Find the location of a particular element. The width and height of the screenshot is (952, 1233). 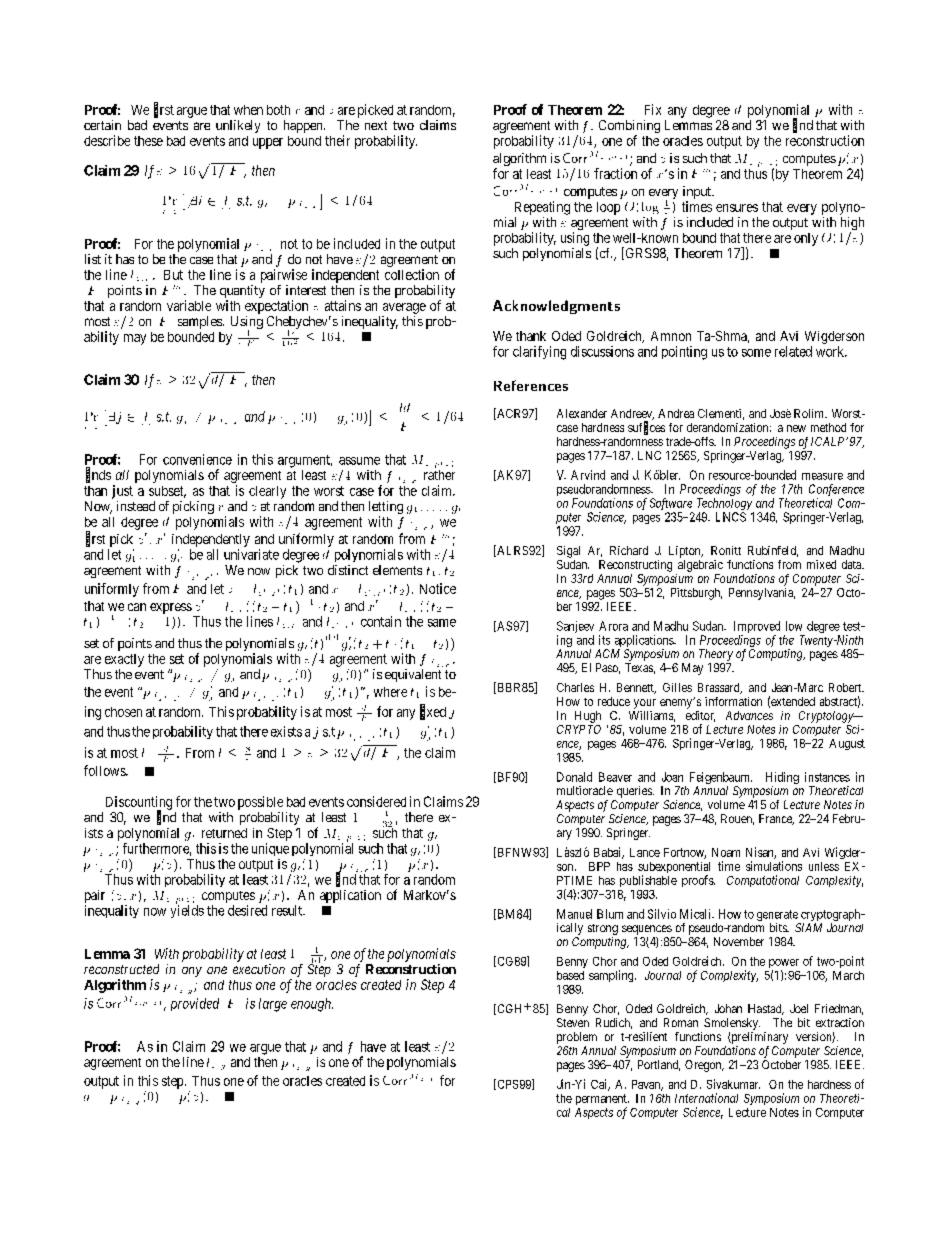

some is located at coordinates (756, 353).
